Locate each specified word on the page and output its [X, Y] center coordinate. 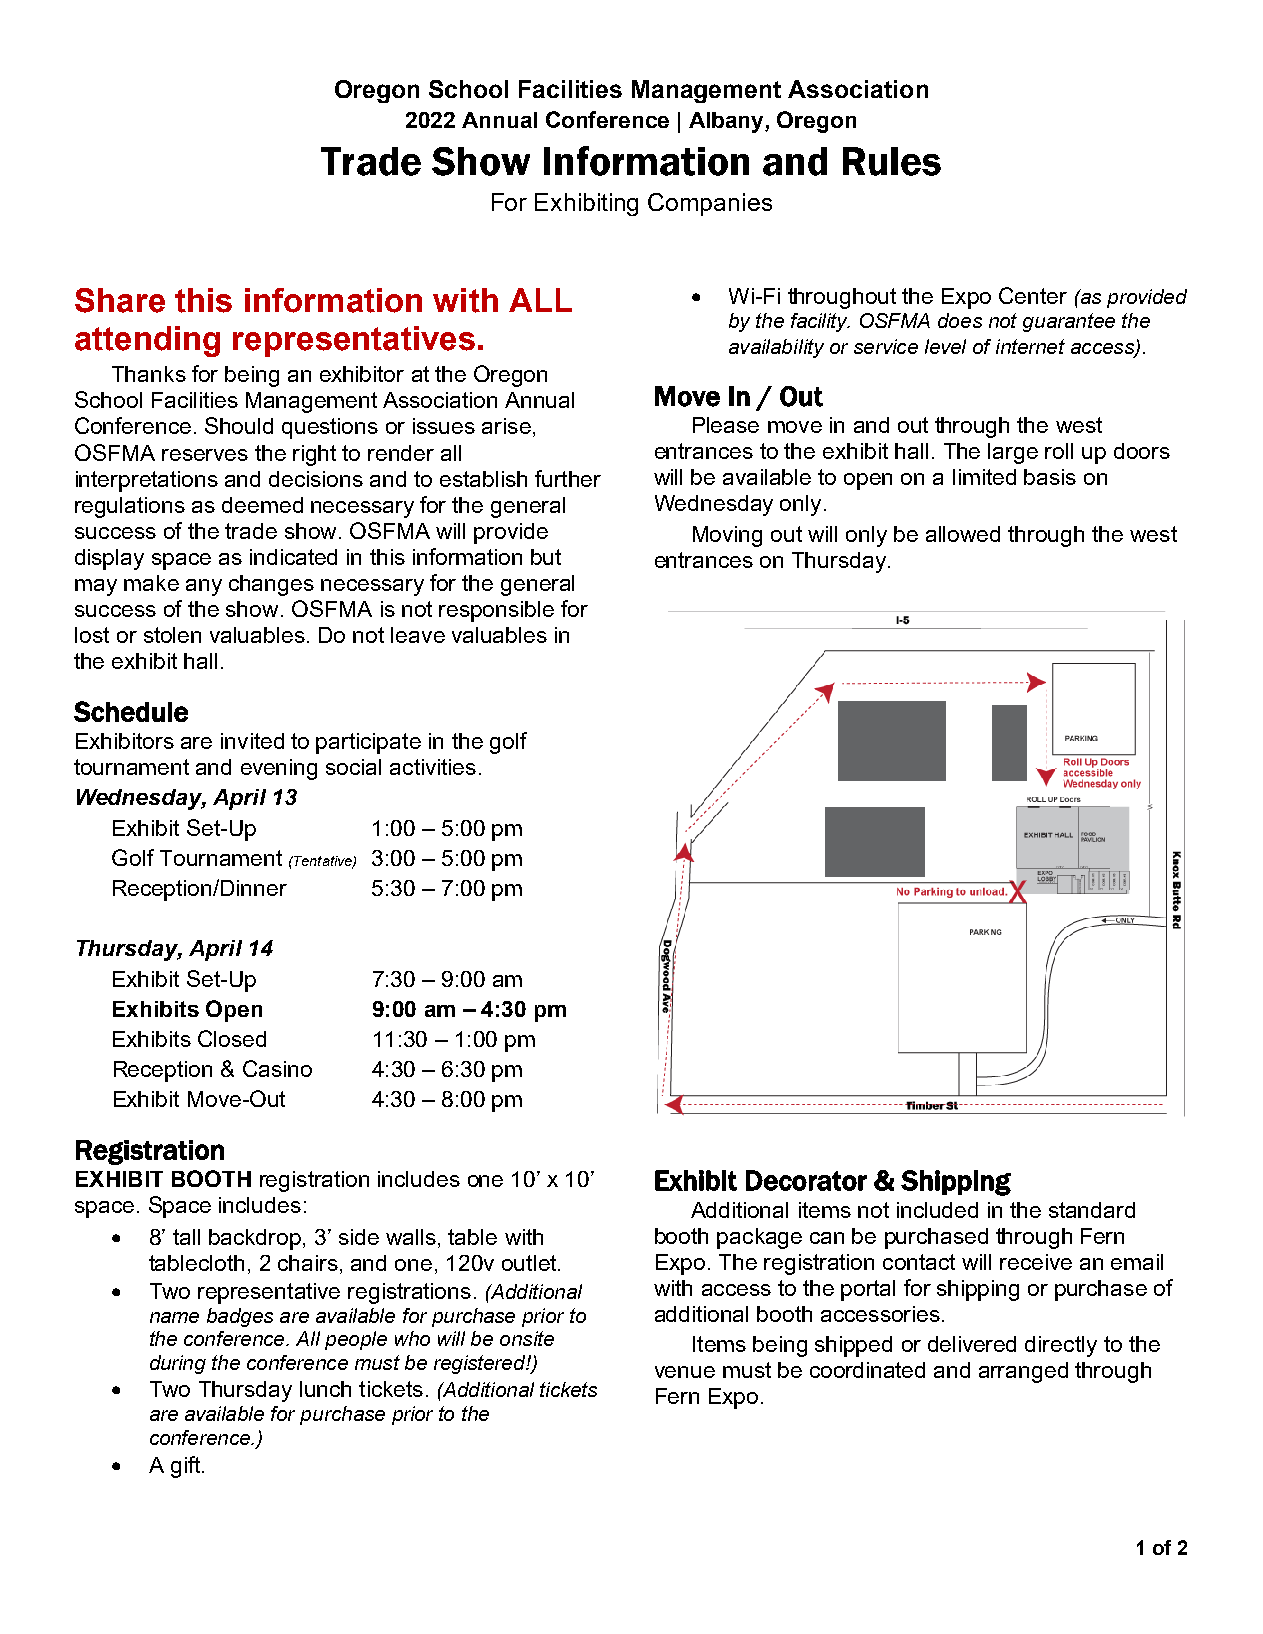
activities [433, 767]
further [568, 478]
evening [279, 769]
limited [984, 477]
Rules [892, 161]
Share [120, 300]
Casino [277, 1068]
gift [187, 1467]
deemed [262, 505]
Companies [710, 204]
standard [1092, 1210]
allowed [963, 534]
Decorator [806, 1180]
